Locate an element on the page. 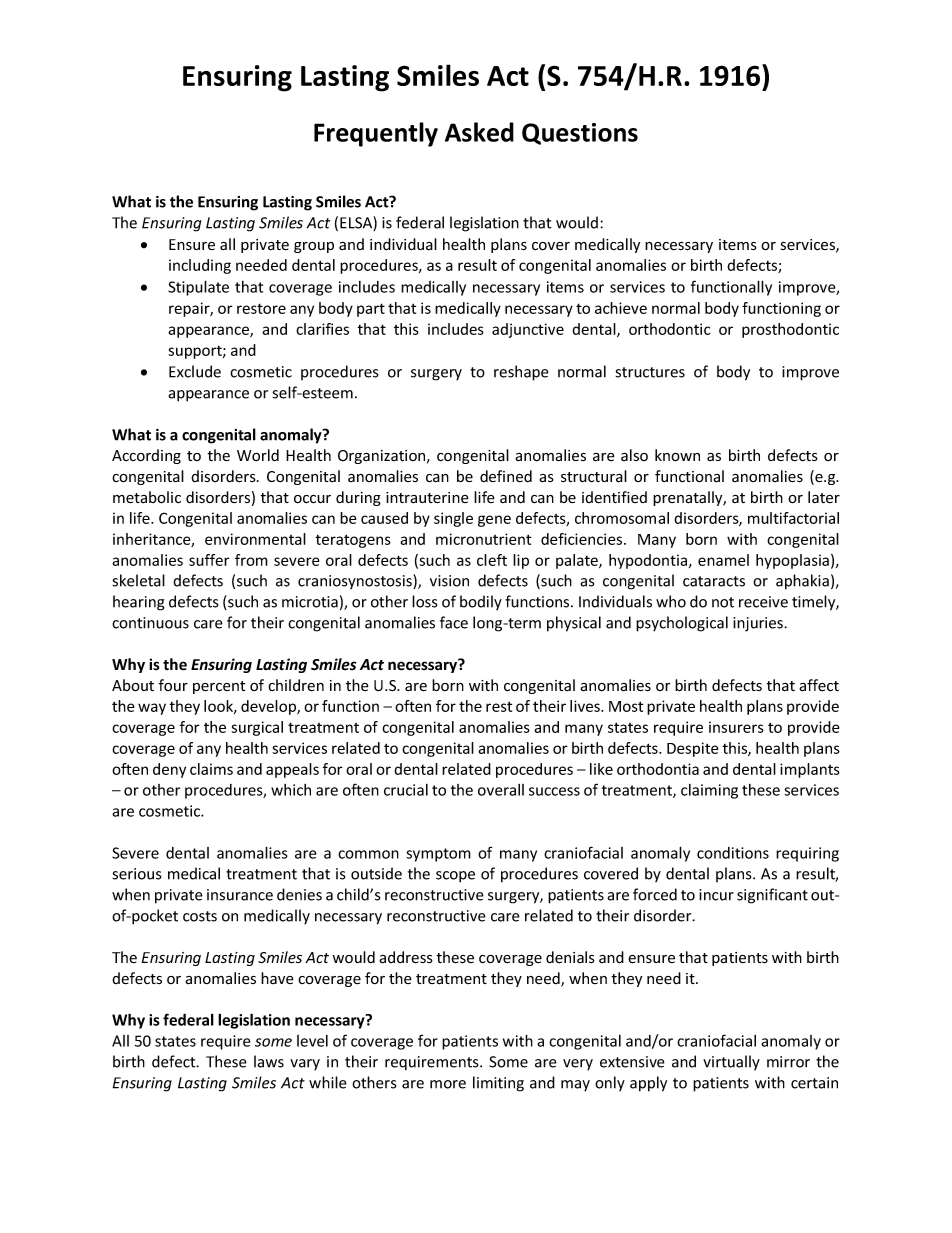  including is located at coordinates (200, 266).
